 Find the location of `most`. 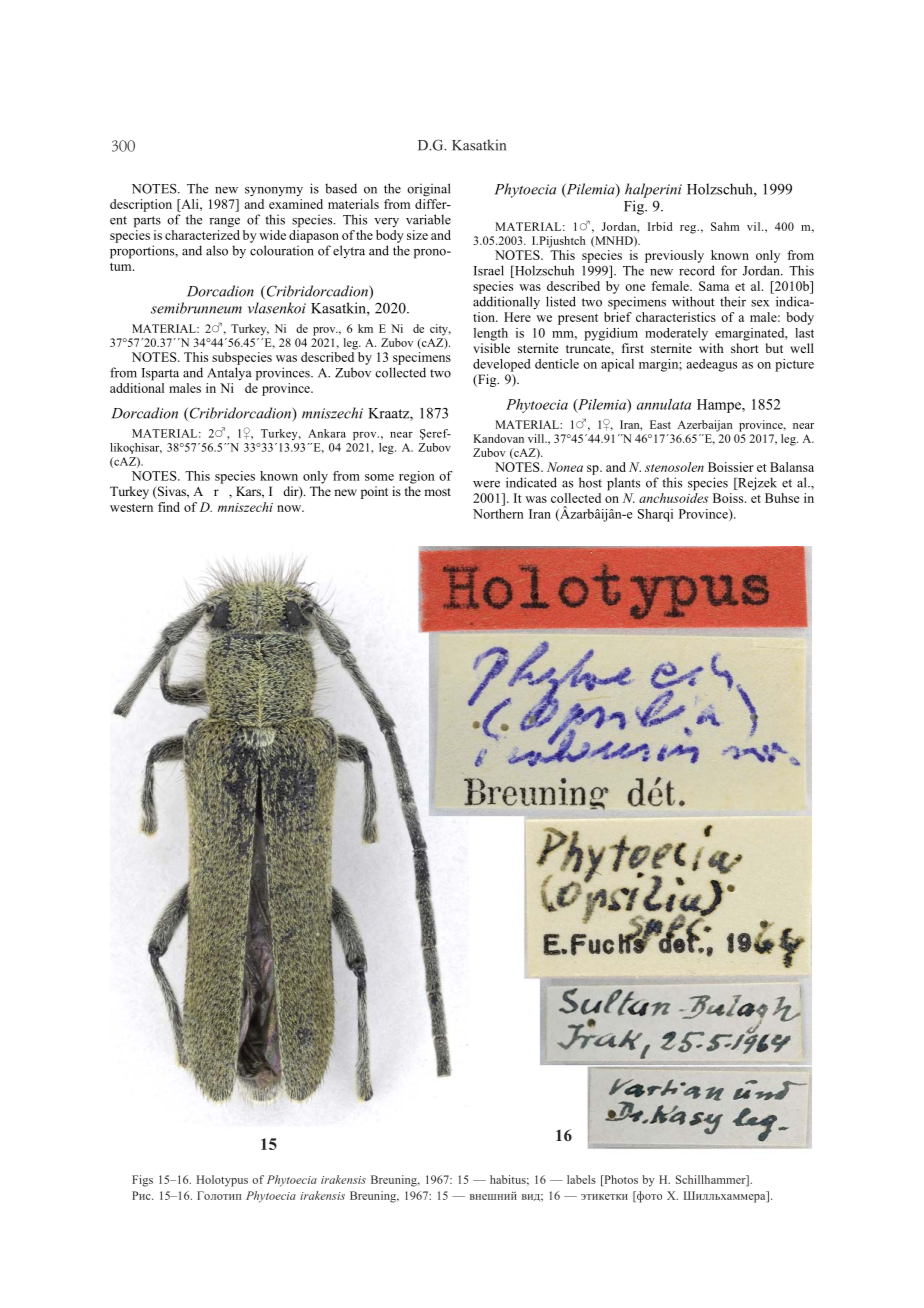

most is located at coordinates (437, 492).
